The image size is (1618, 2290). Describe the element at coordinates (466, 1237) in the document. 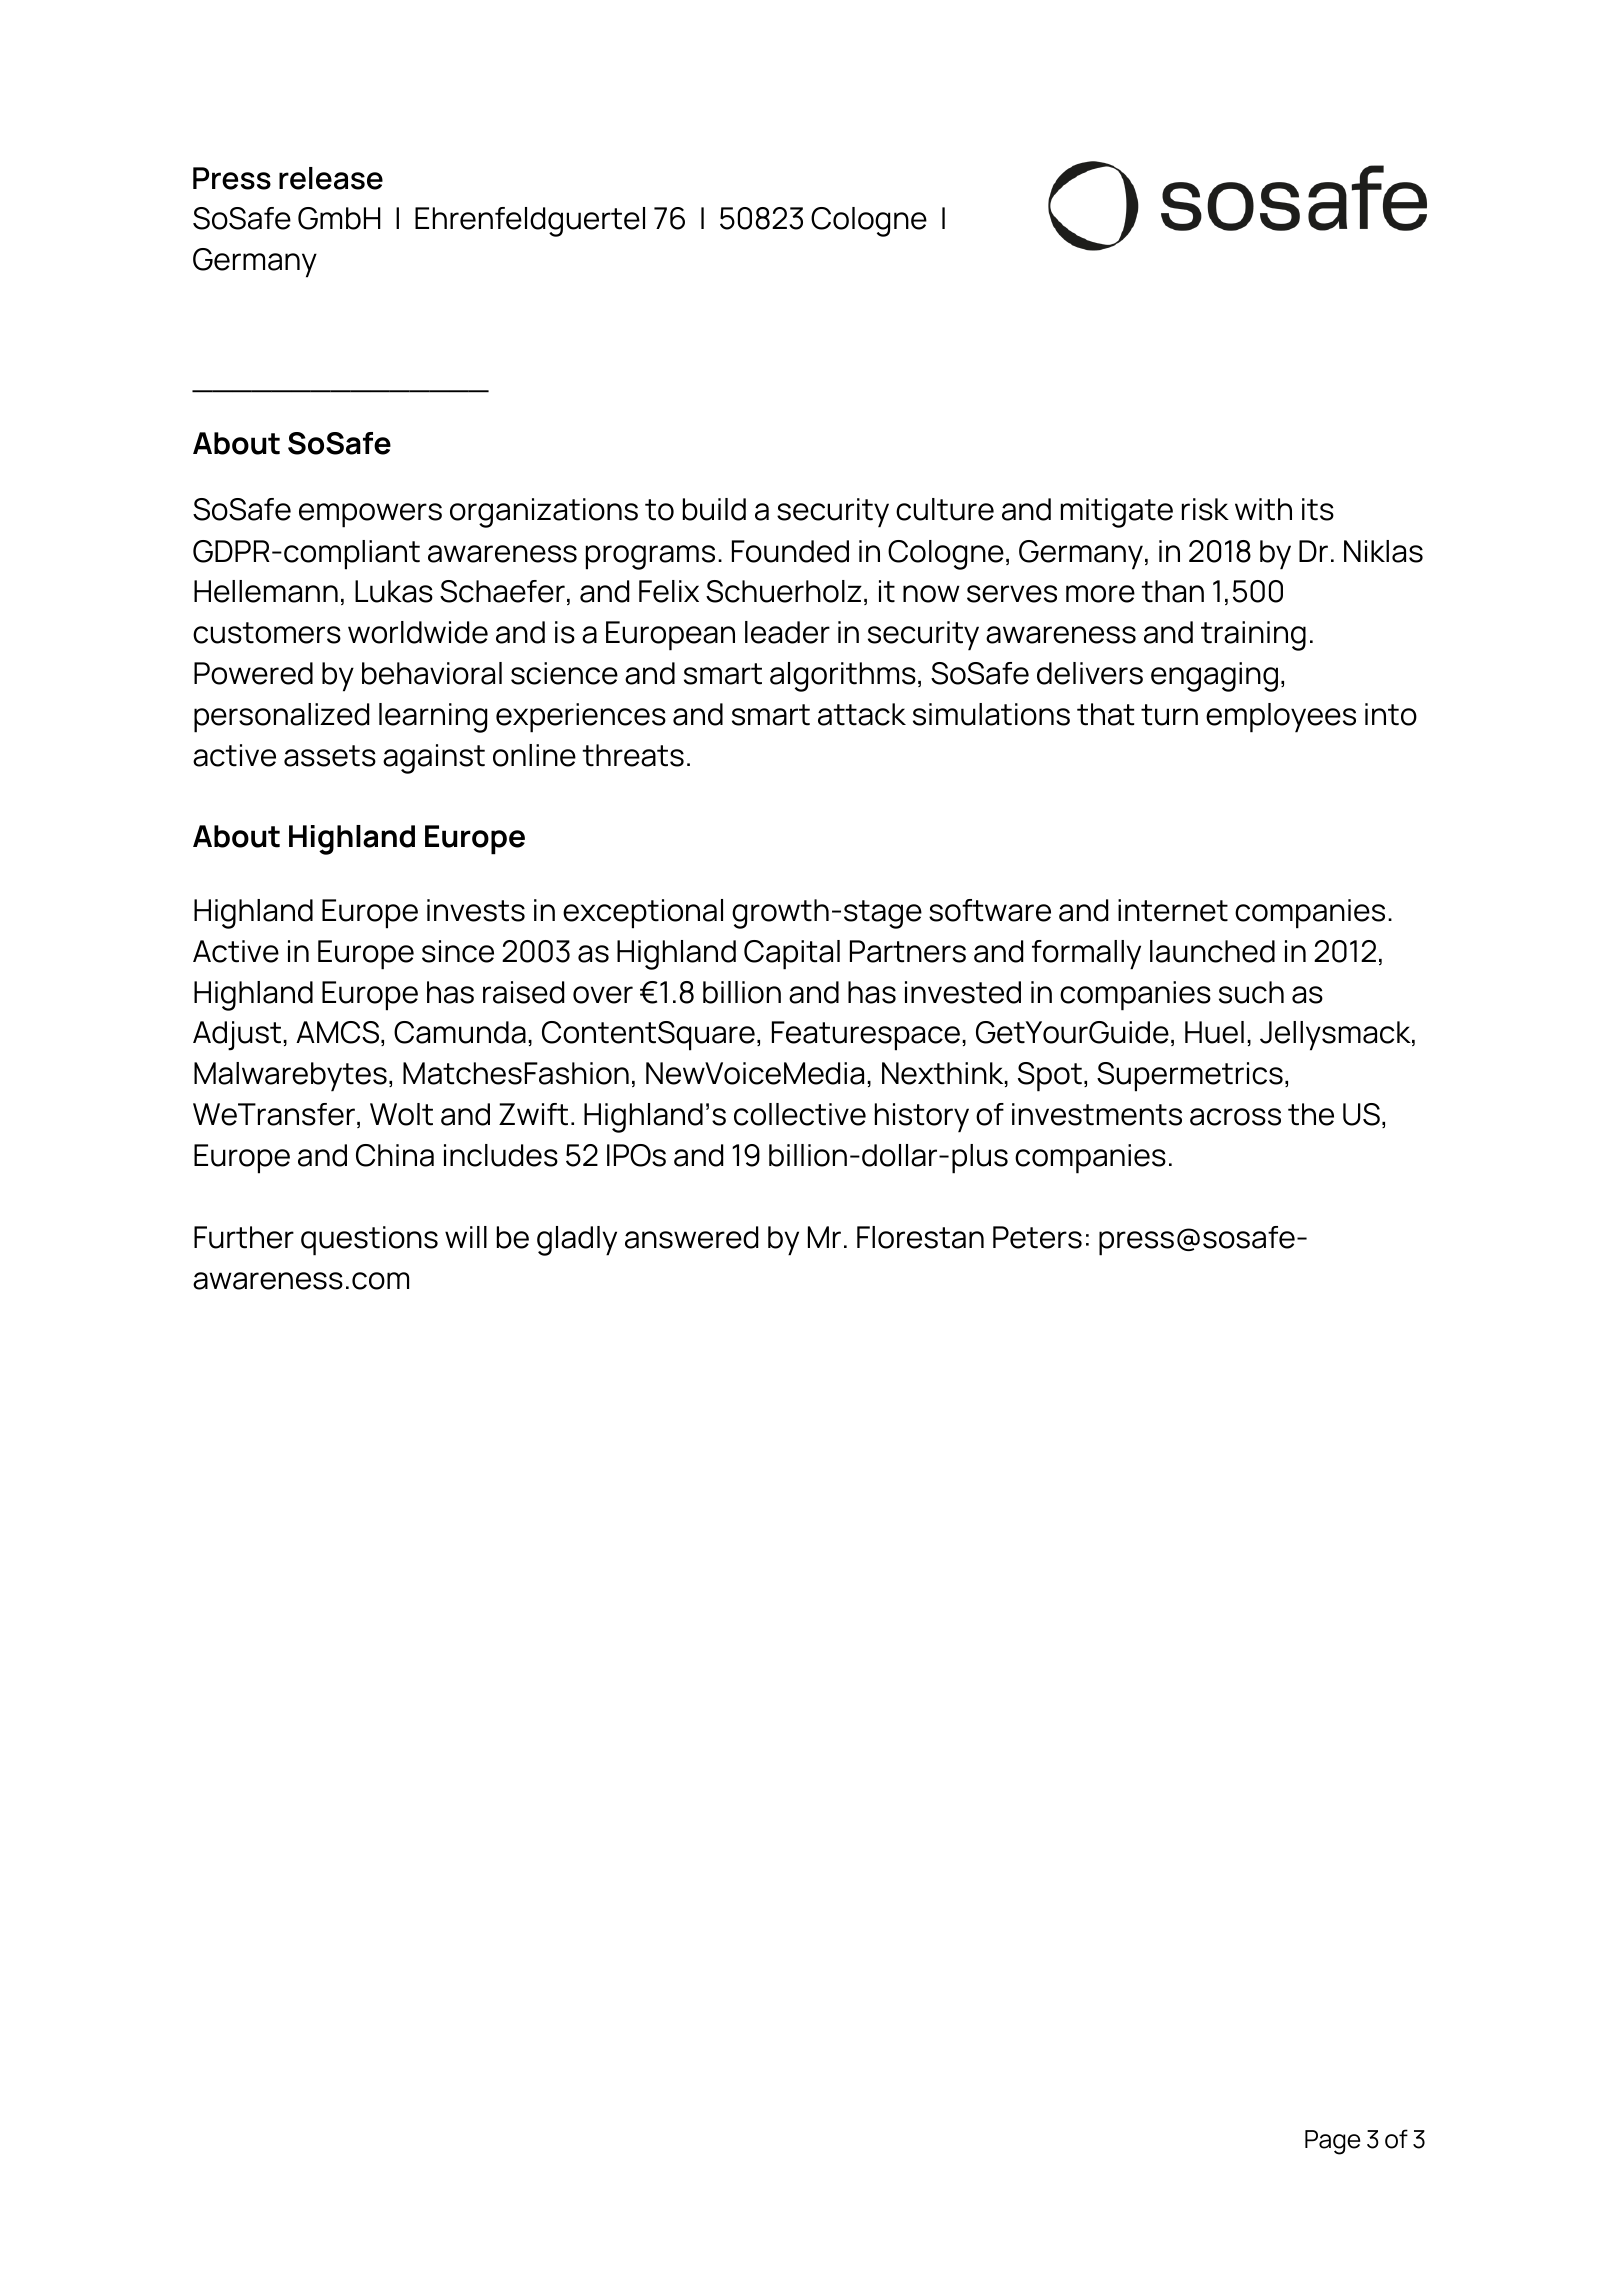

I see `will` at that location.
